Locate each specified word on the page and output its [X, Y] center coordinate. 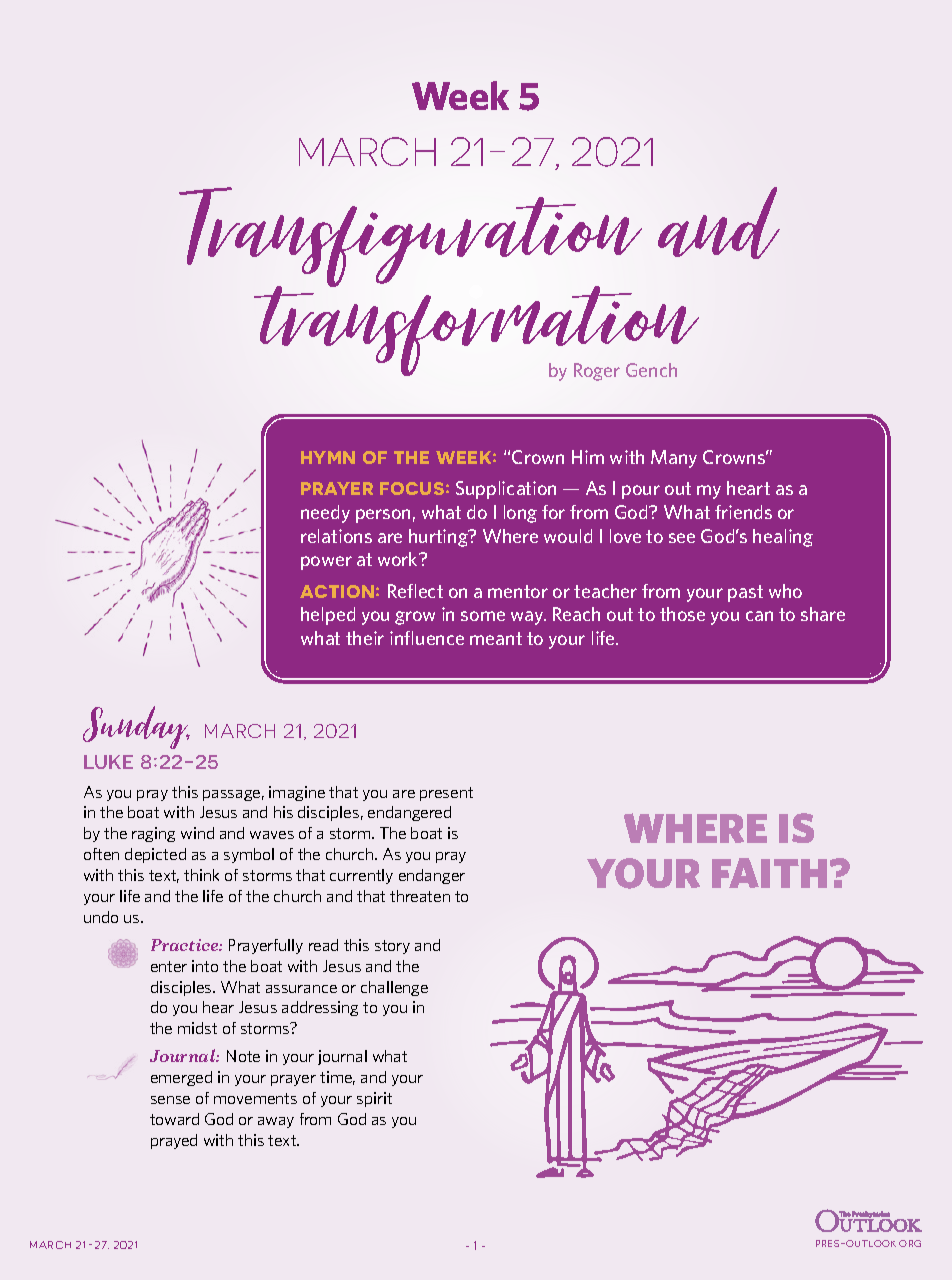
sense [170, 1100]
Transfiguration [410, 238]
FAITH [769, 873]
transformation [476, 331]
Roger [597, 372]
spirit [374, 1099]
